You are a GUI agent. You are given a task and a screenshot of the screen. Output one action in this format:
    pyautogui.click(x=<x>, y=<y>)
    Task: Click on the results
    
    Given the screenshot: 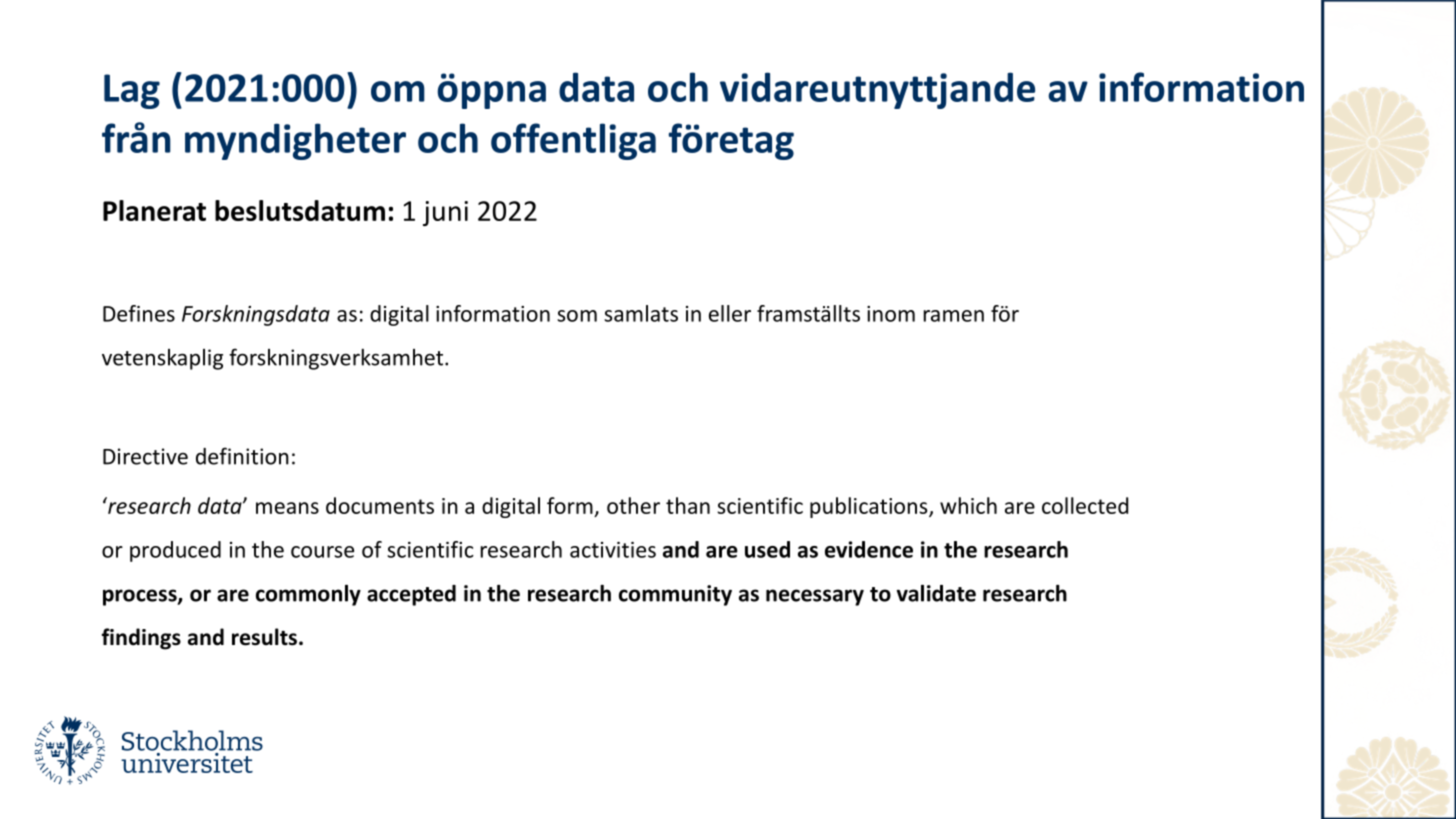 What is the action you would take?
    pyautogui.click(x=264, y=637)
